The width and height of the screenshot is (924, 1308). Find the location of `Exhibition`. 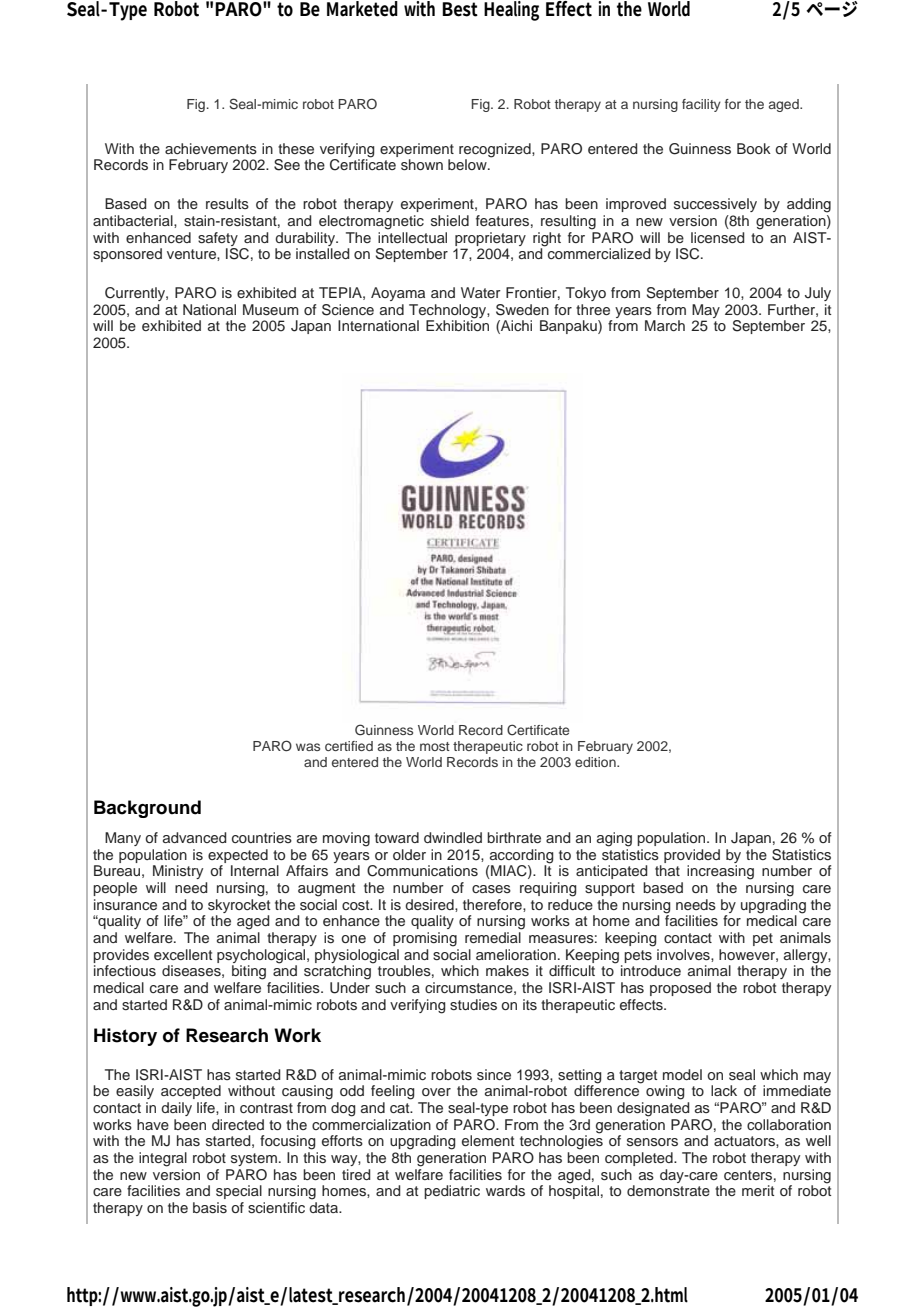

Exhibition is located at coordinates (457, 324).
